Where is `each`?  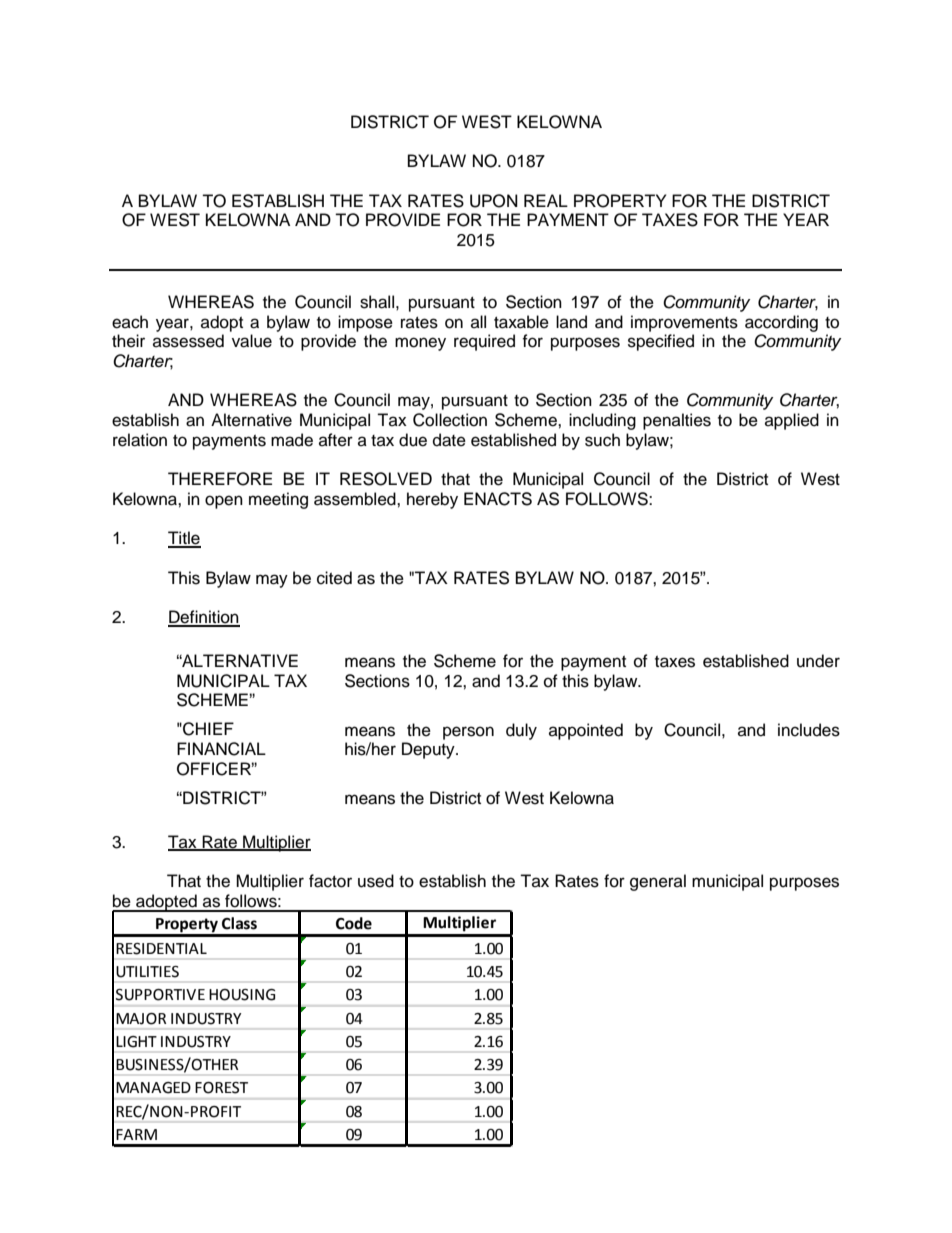 each is located at coordinates (130, 322).
